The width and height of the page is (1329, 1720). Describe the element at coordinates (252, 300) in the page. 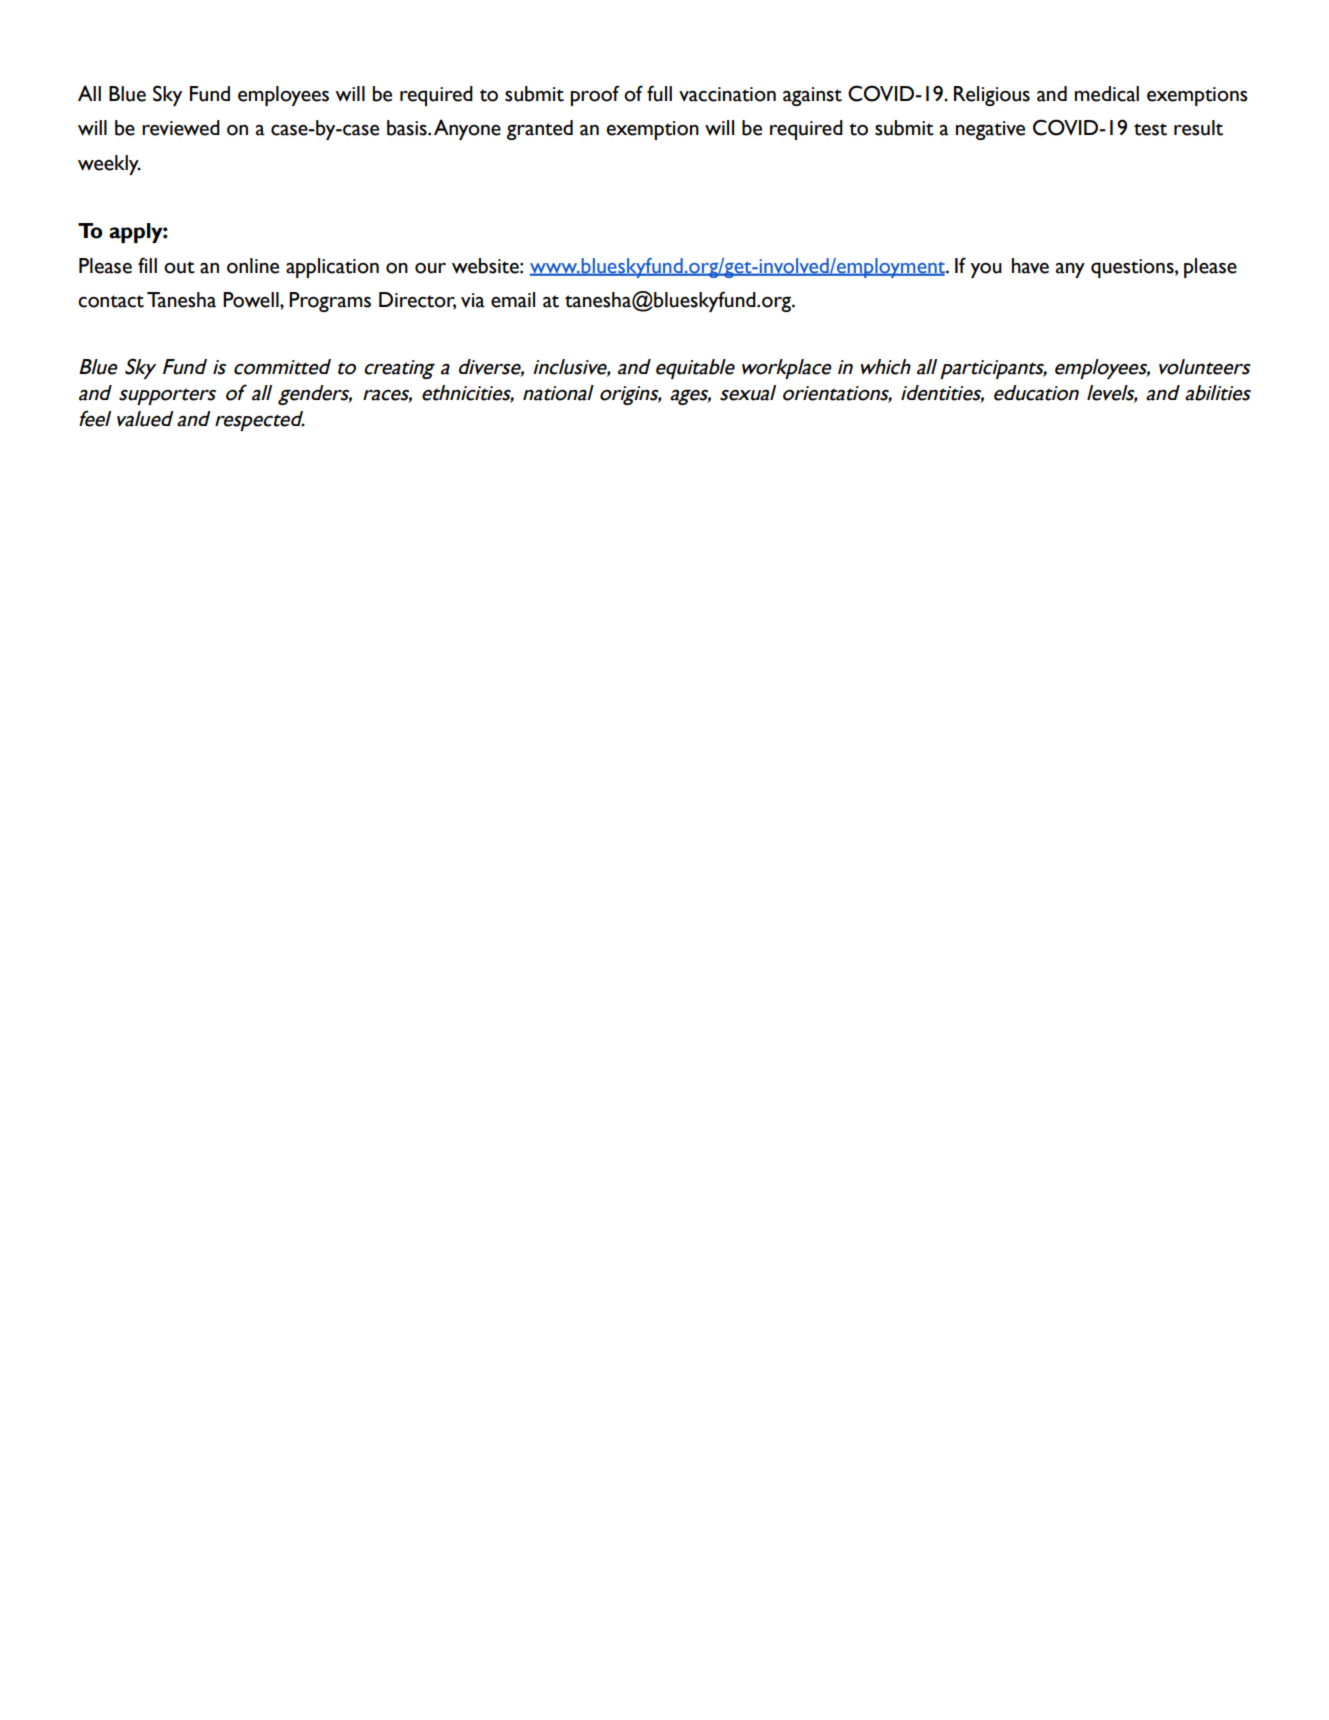

I see `Powell` at that location.
